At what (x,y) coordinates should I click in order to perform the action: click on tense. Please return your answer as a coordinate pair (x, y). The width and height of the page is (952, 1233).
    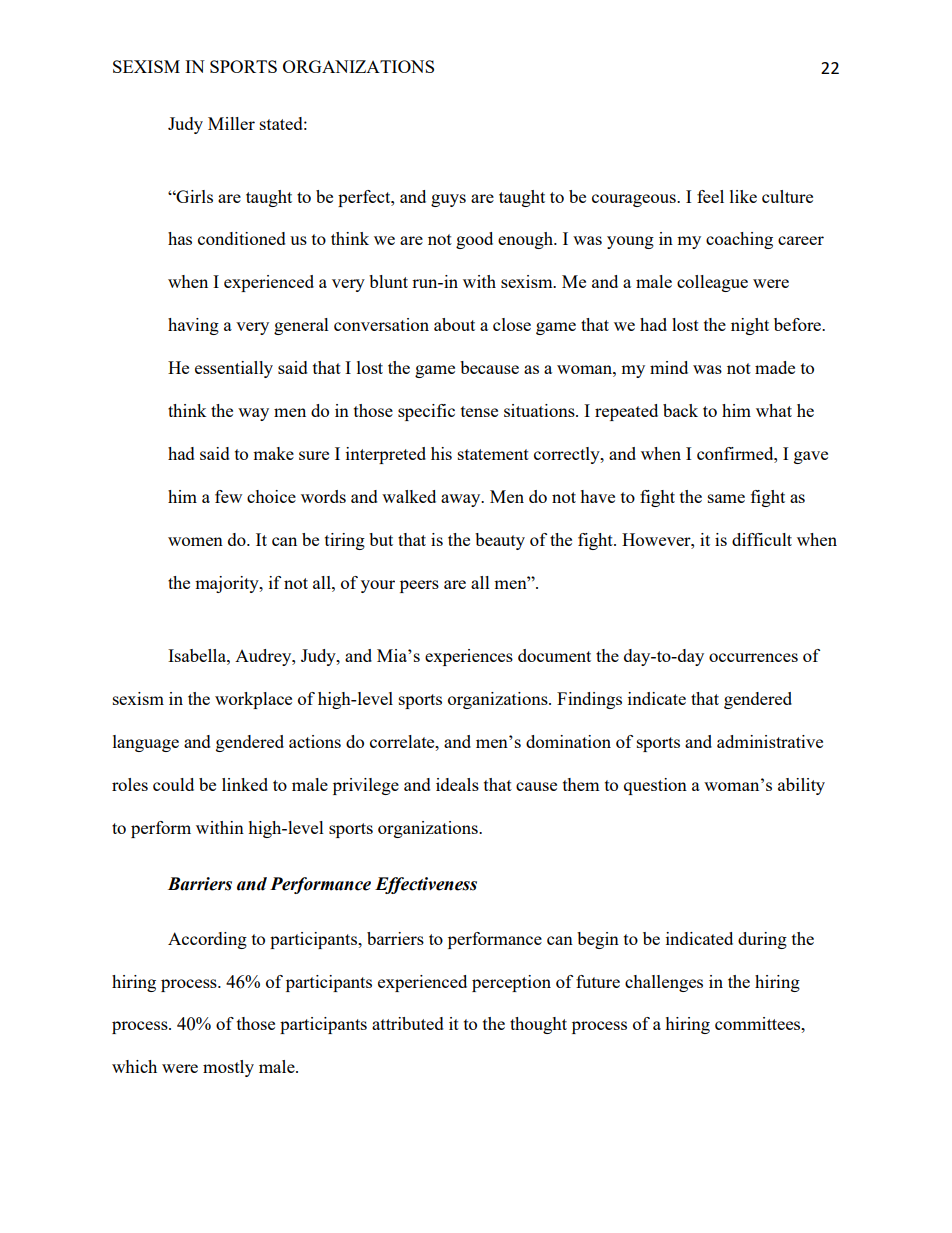
    Looking at the image, I should click on (479, 411).
